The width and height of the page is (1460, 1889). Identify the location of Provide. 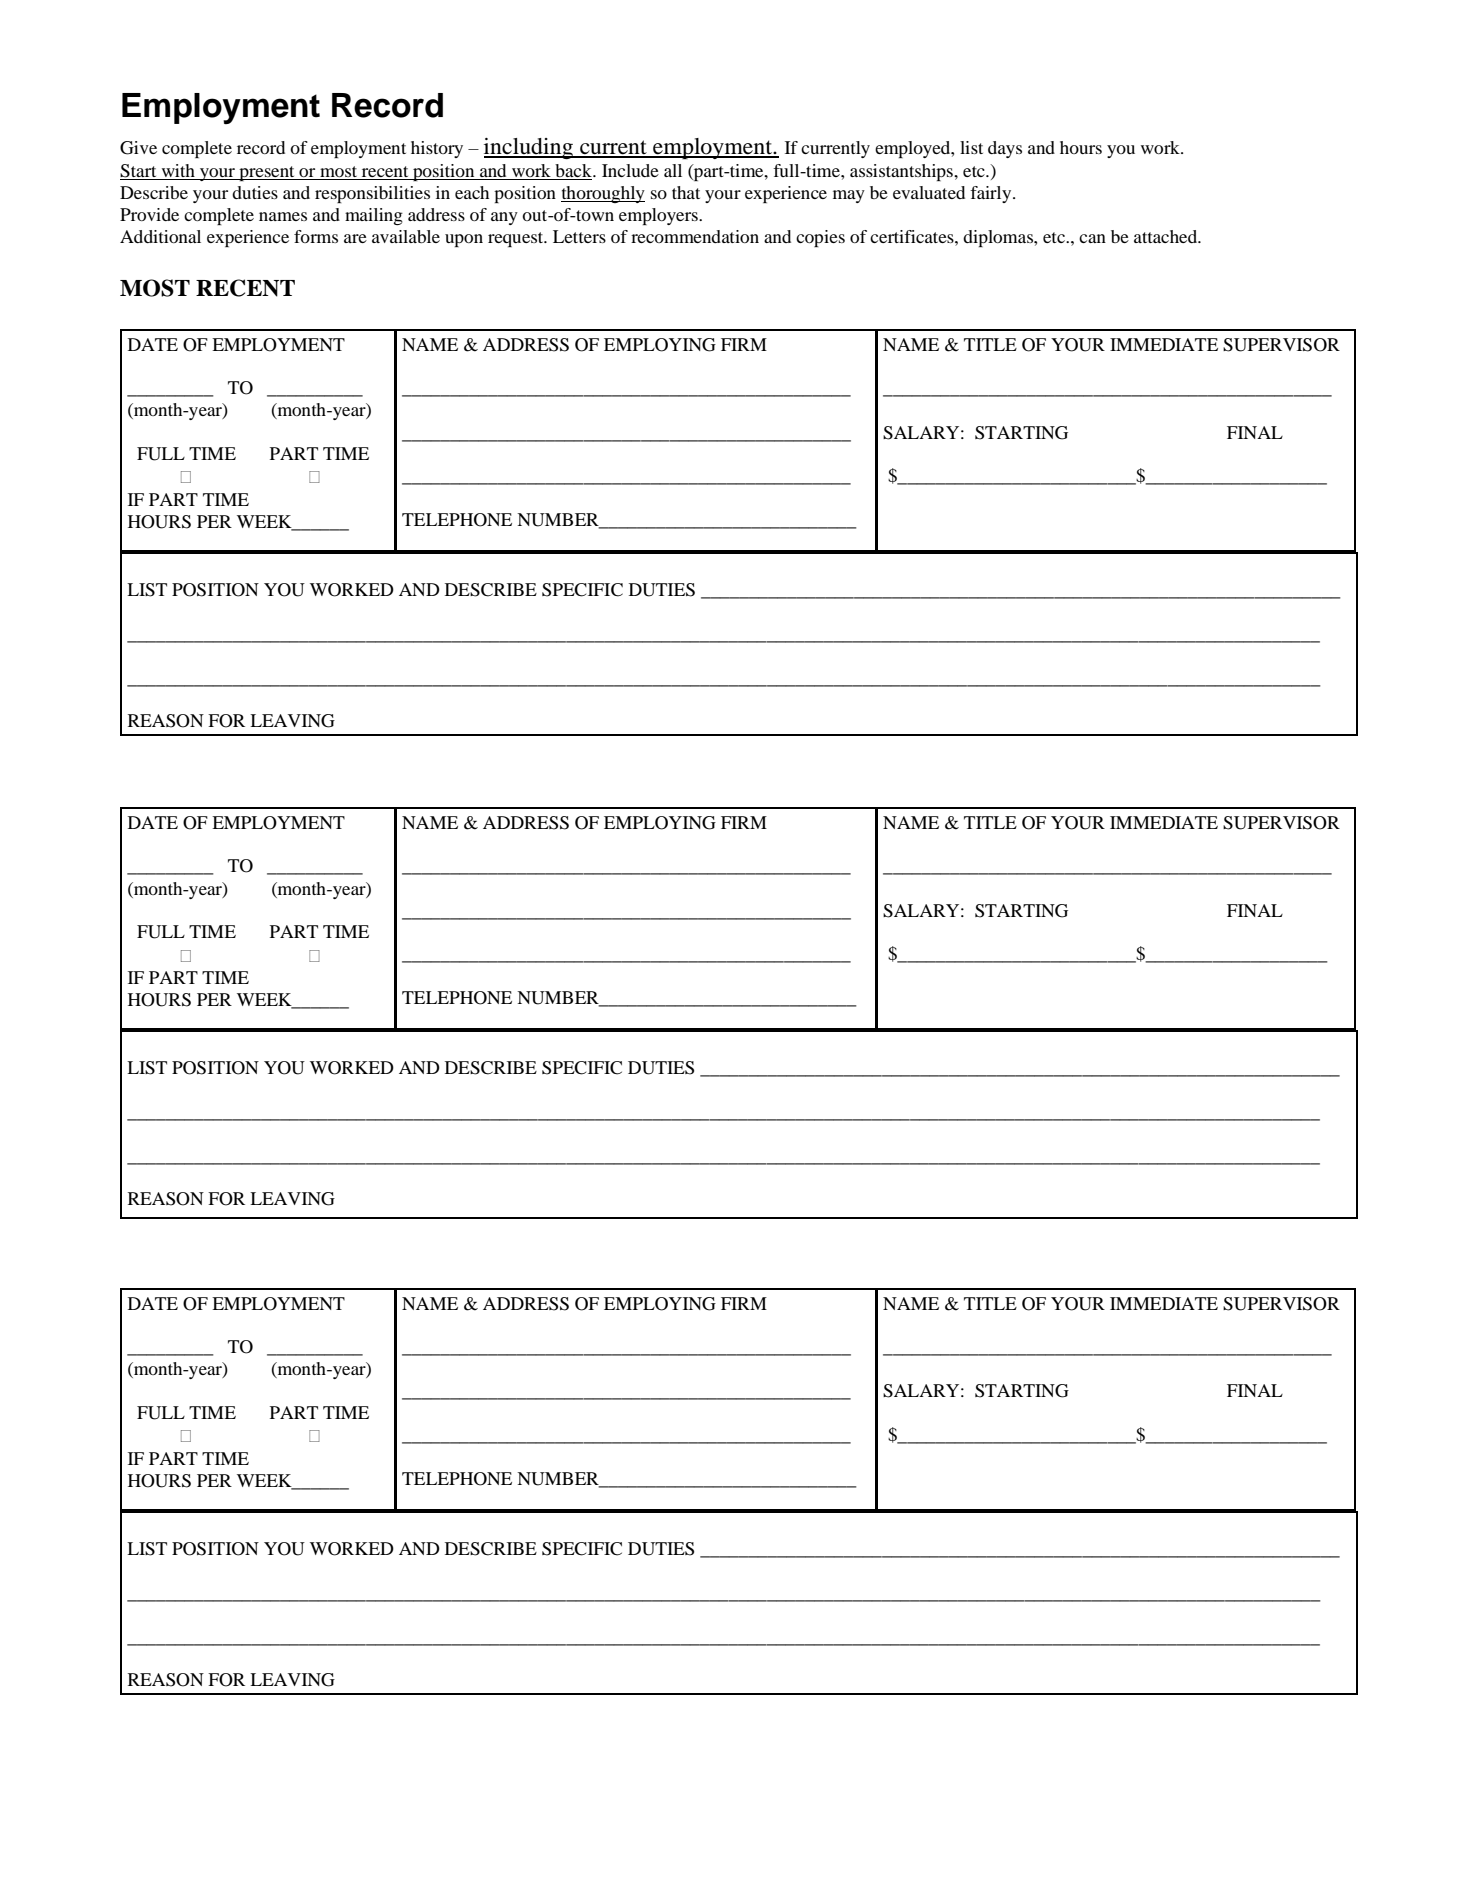
(149, 214).
